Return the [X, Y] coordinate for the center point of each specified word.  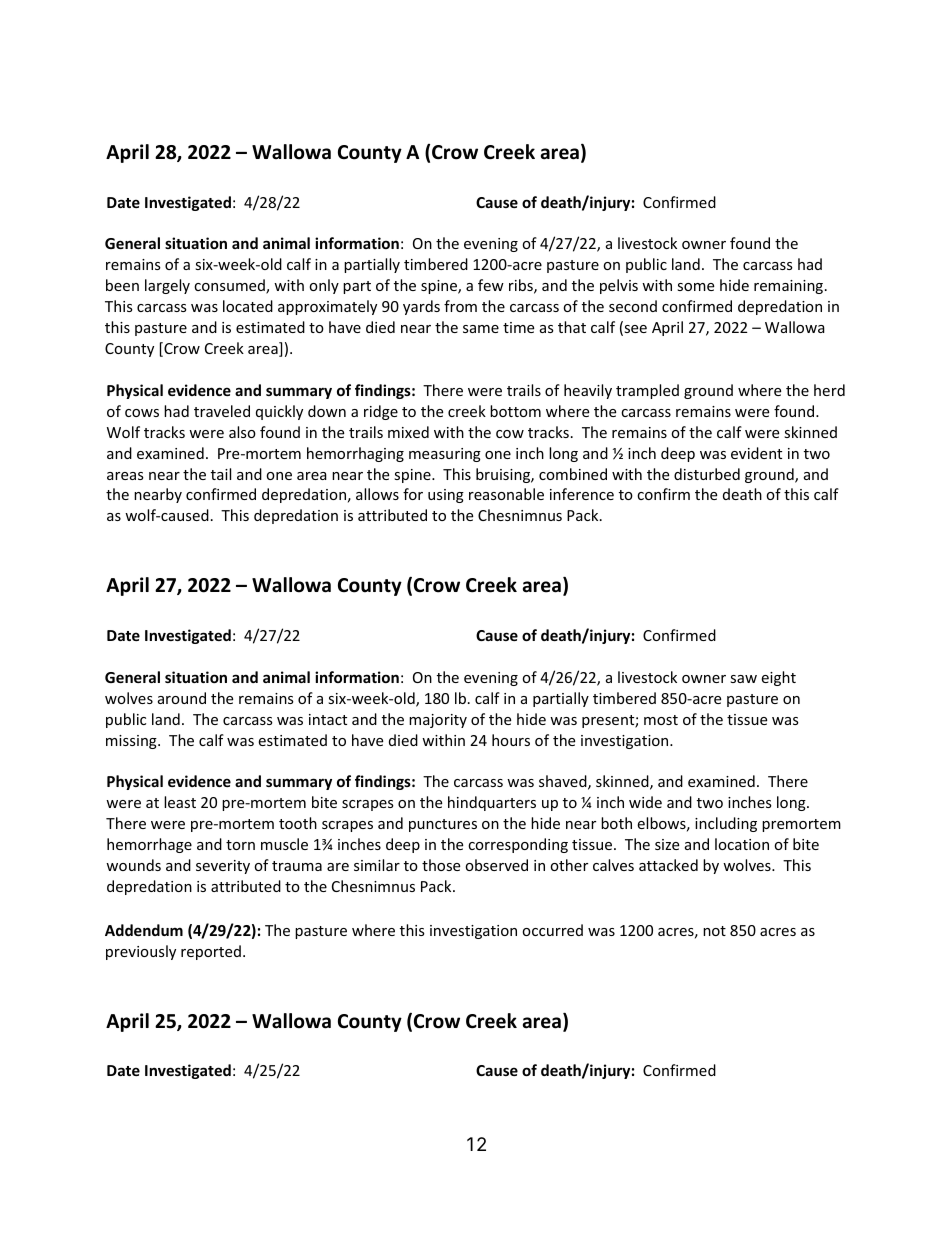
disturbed [707, 474]
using [446, 496]
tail [221, 474]
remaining [790, 287]
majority [438, 721]
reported [211, 952]
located [248, 306]
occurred [552, 930]
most [661, 720]
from [460, 306]
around [182, 698]
